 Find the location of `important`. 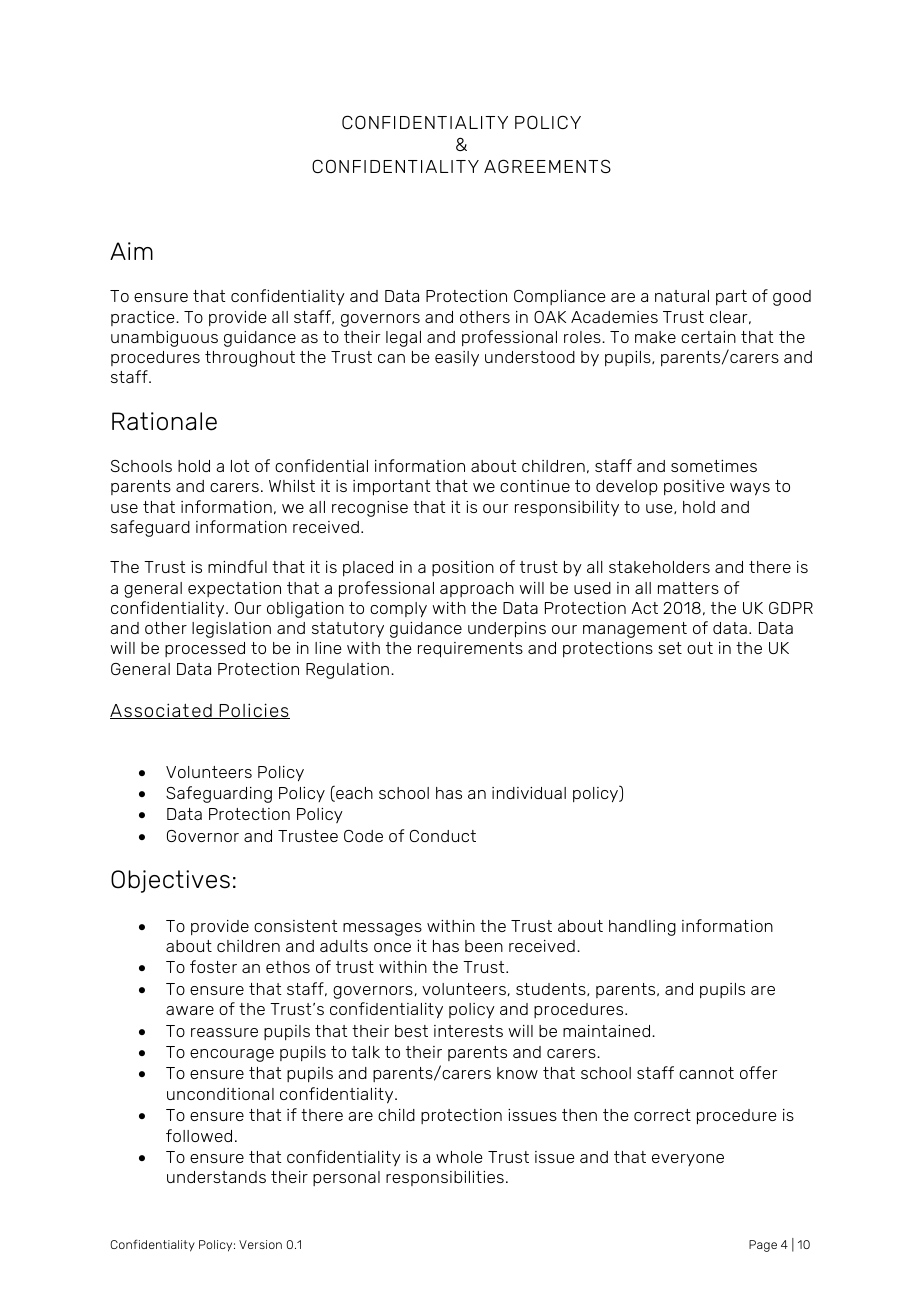

important is located at coordinates (392, 488).
